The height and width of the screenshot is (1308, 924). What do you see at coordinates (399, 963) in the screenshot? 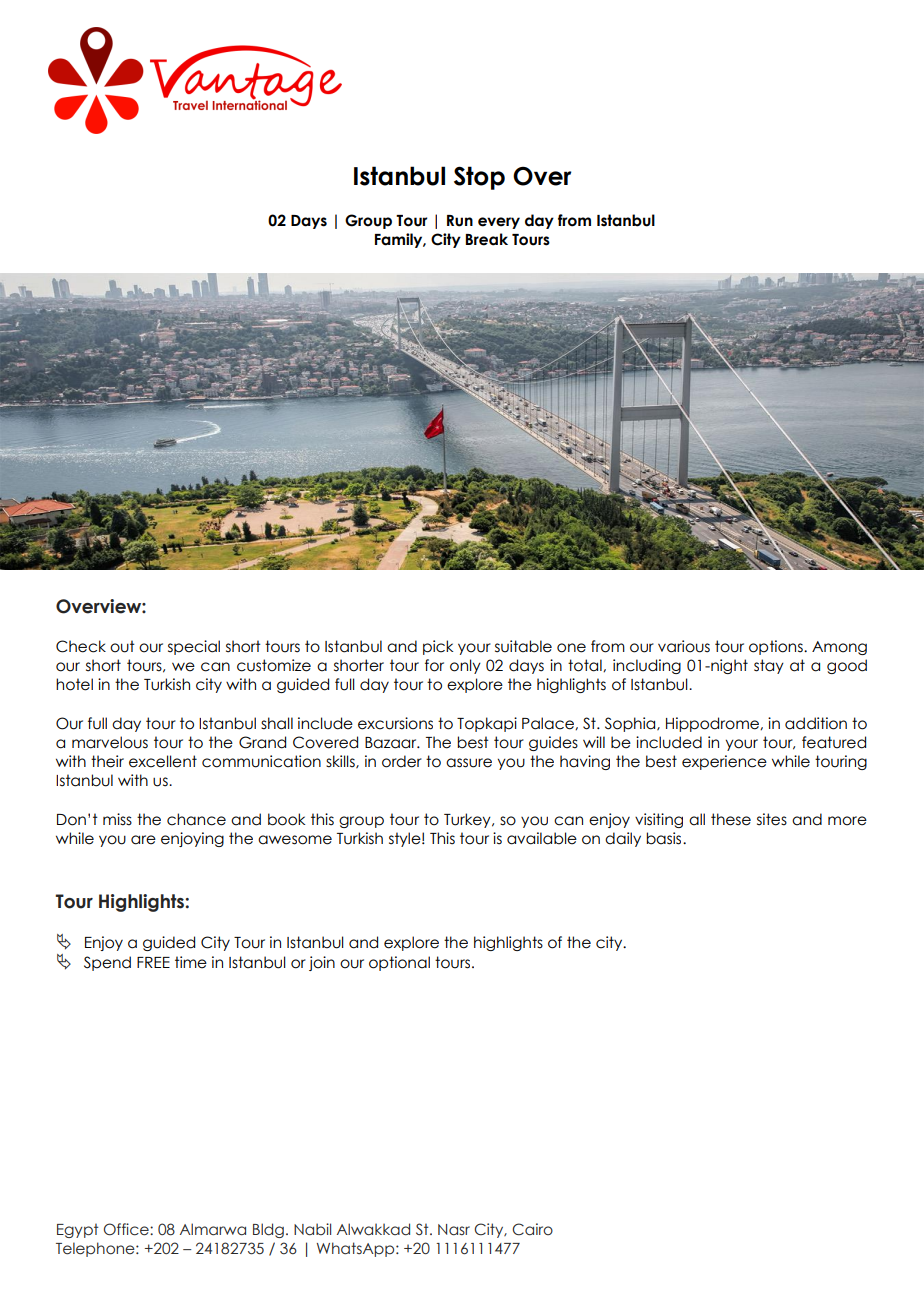
I see `optional` at bounding box center [399, 963].
